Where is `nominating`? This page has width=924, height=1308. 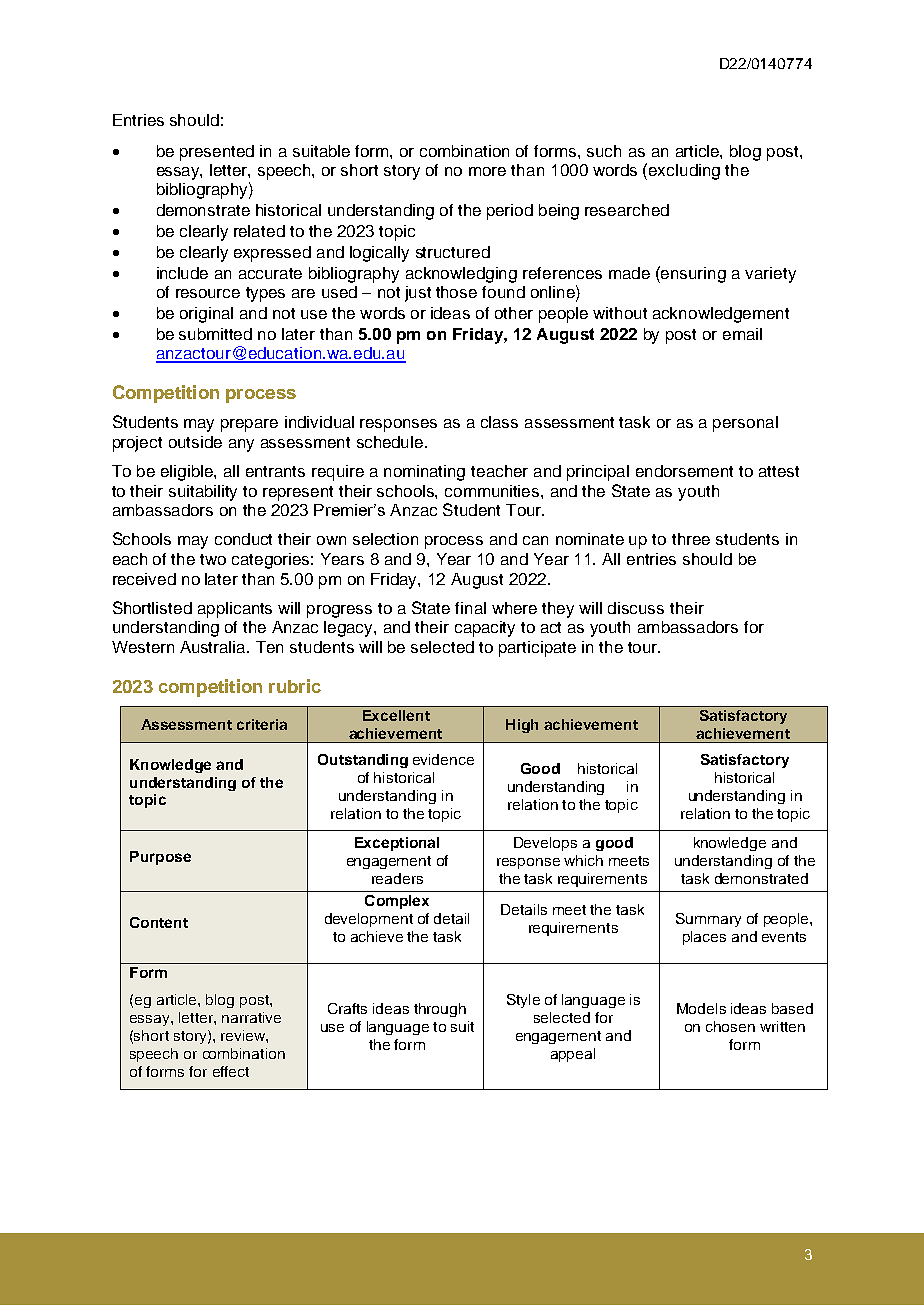 nominating is located at coordinates (424, 473).
